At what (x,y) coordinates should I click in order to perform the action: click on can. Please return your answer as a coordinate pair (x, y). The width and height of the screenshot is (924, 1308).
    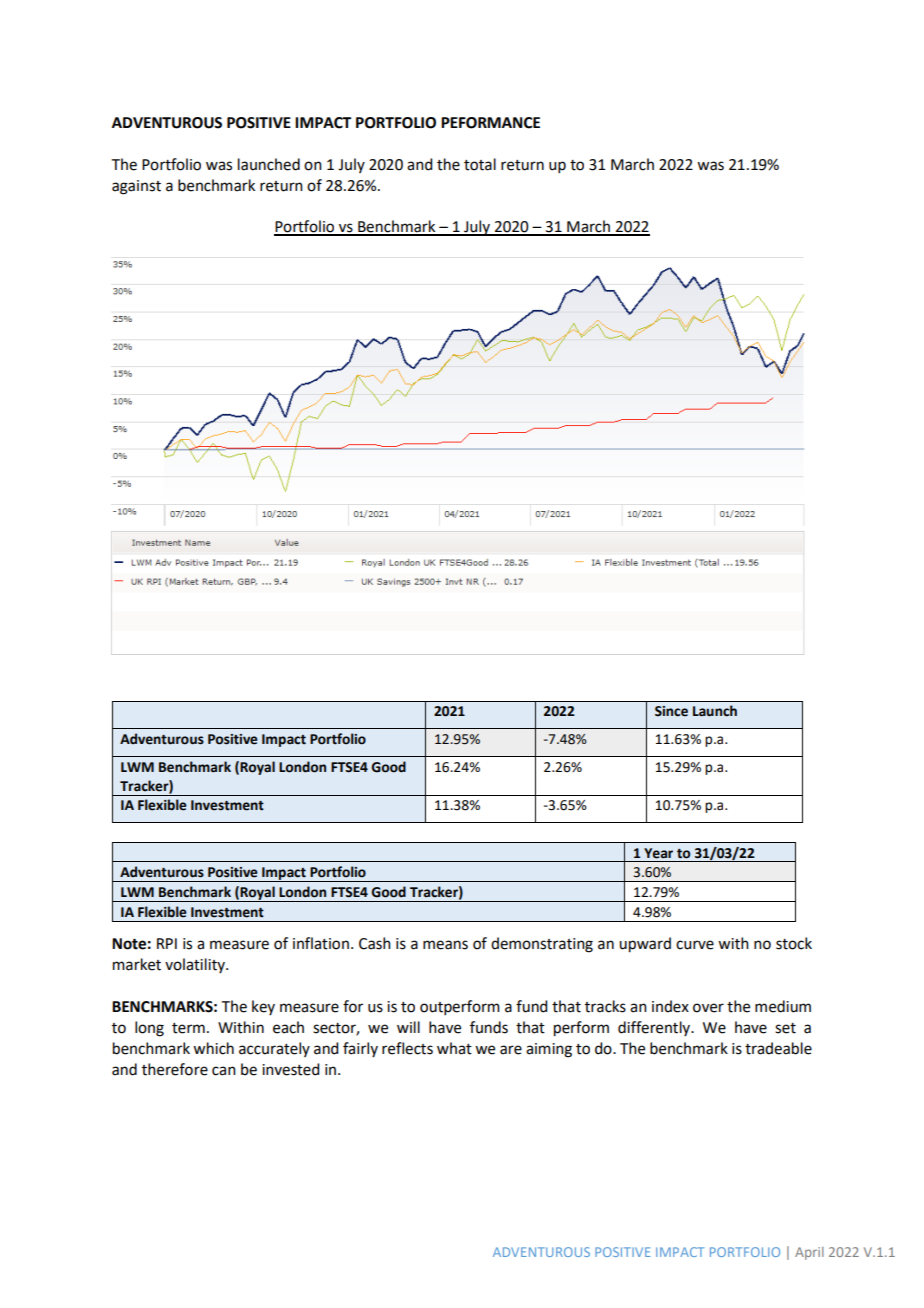
    Looking at the image, I should click on (224, 1071).
